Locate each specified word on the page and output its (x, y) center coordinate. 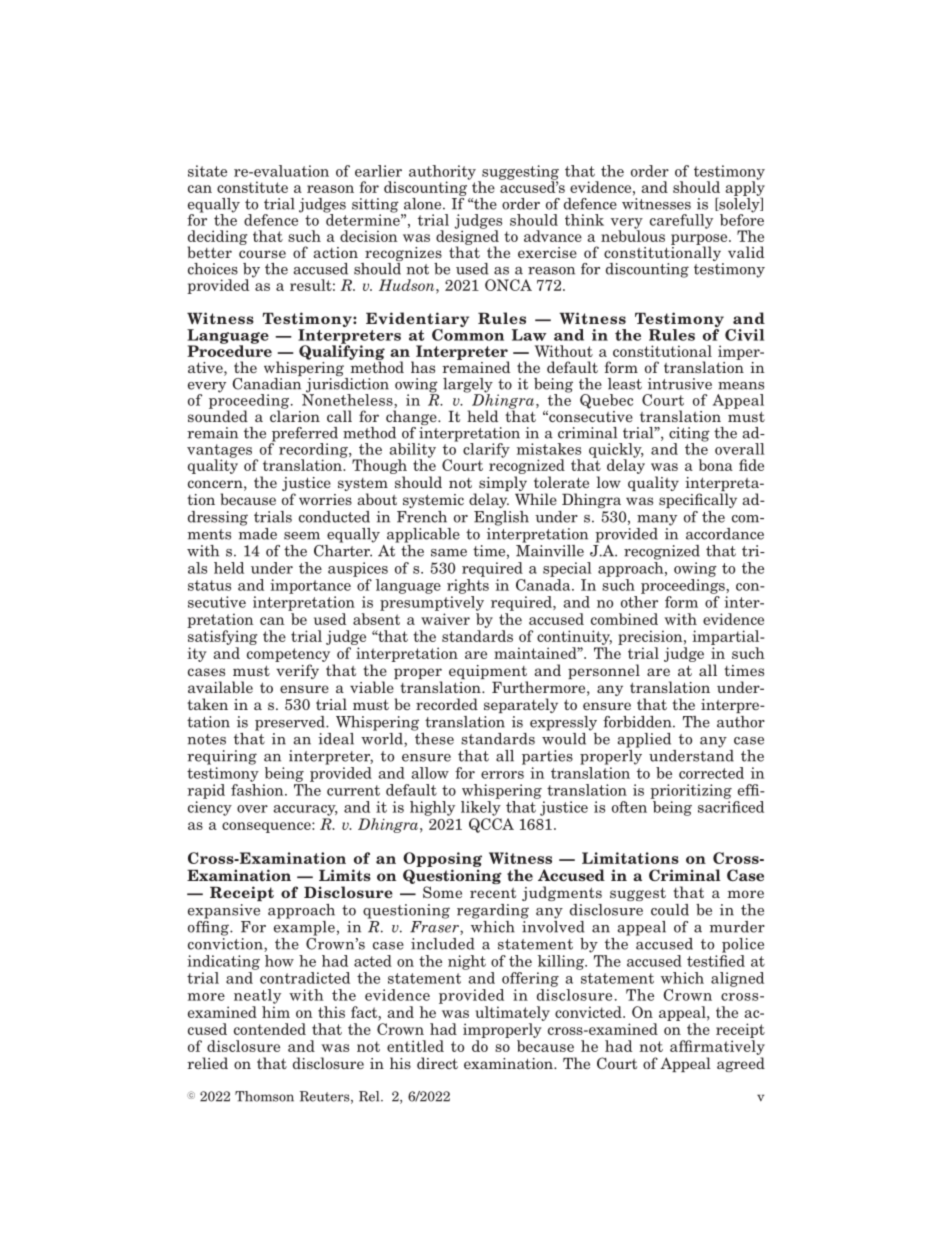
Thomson (264, 1096)
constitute (252, 187)
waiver (445, 619)
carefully (681, 221)
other (639, 602)
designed (467, 237)
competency (288, 655)
